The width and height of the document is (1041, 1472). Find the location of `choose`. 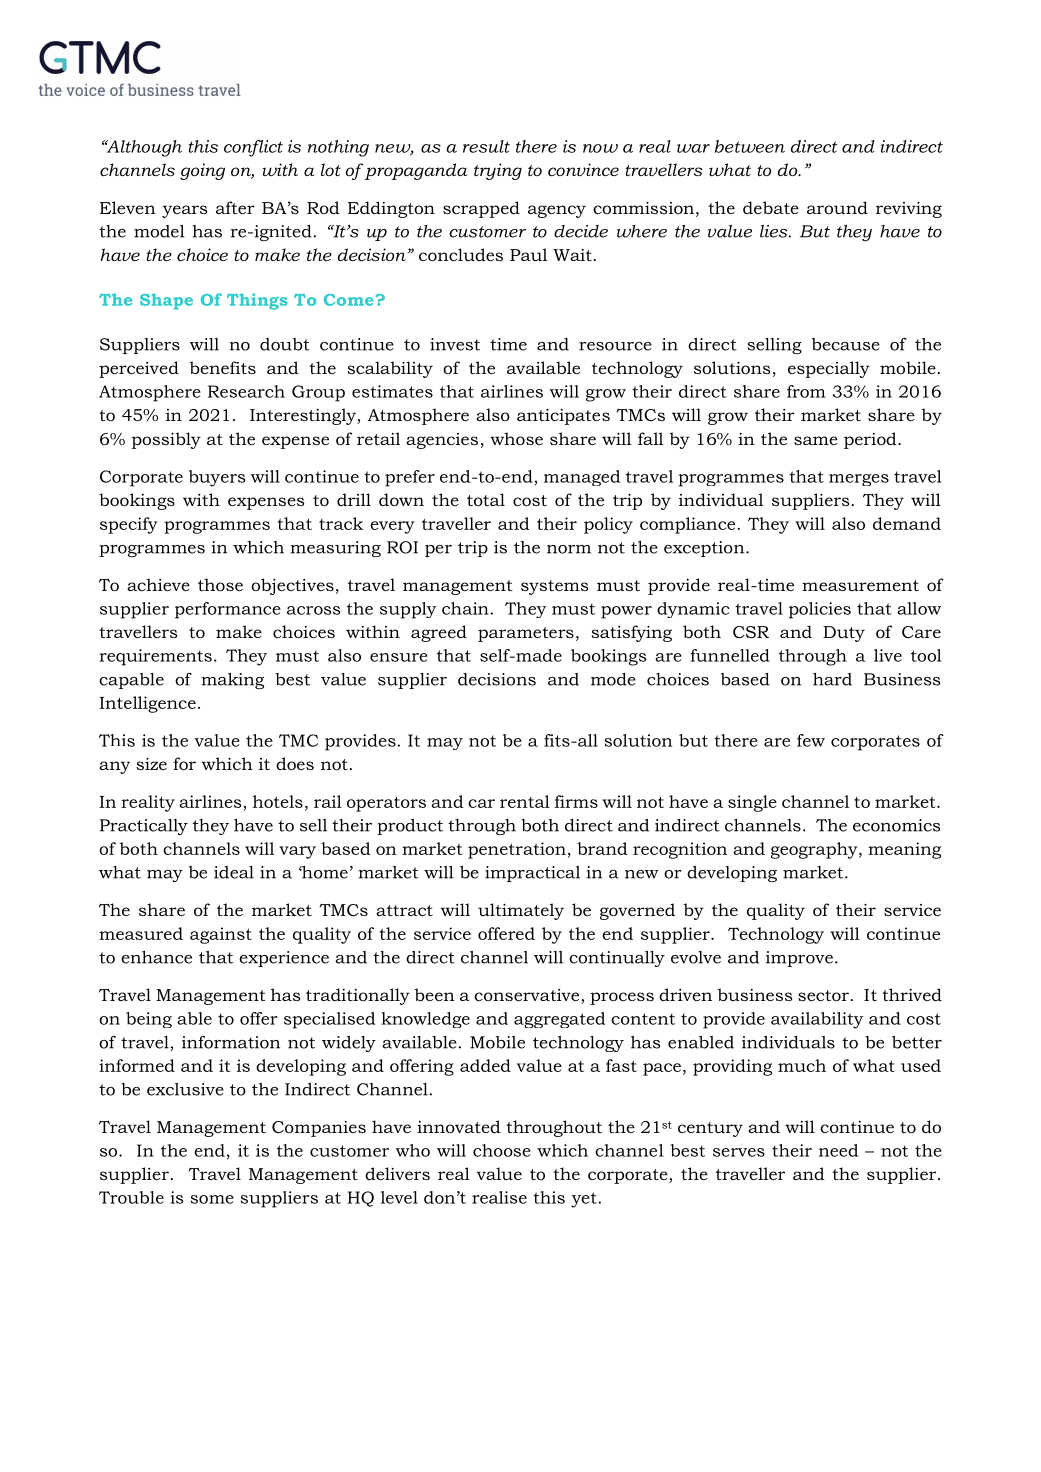

choose is located at coordinates (502, 1150).
